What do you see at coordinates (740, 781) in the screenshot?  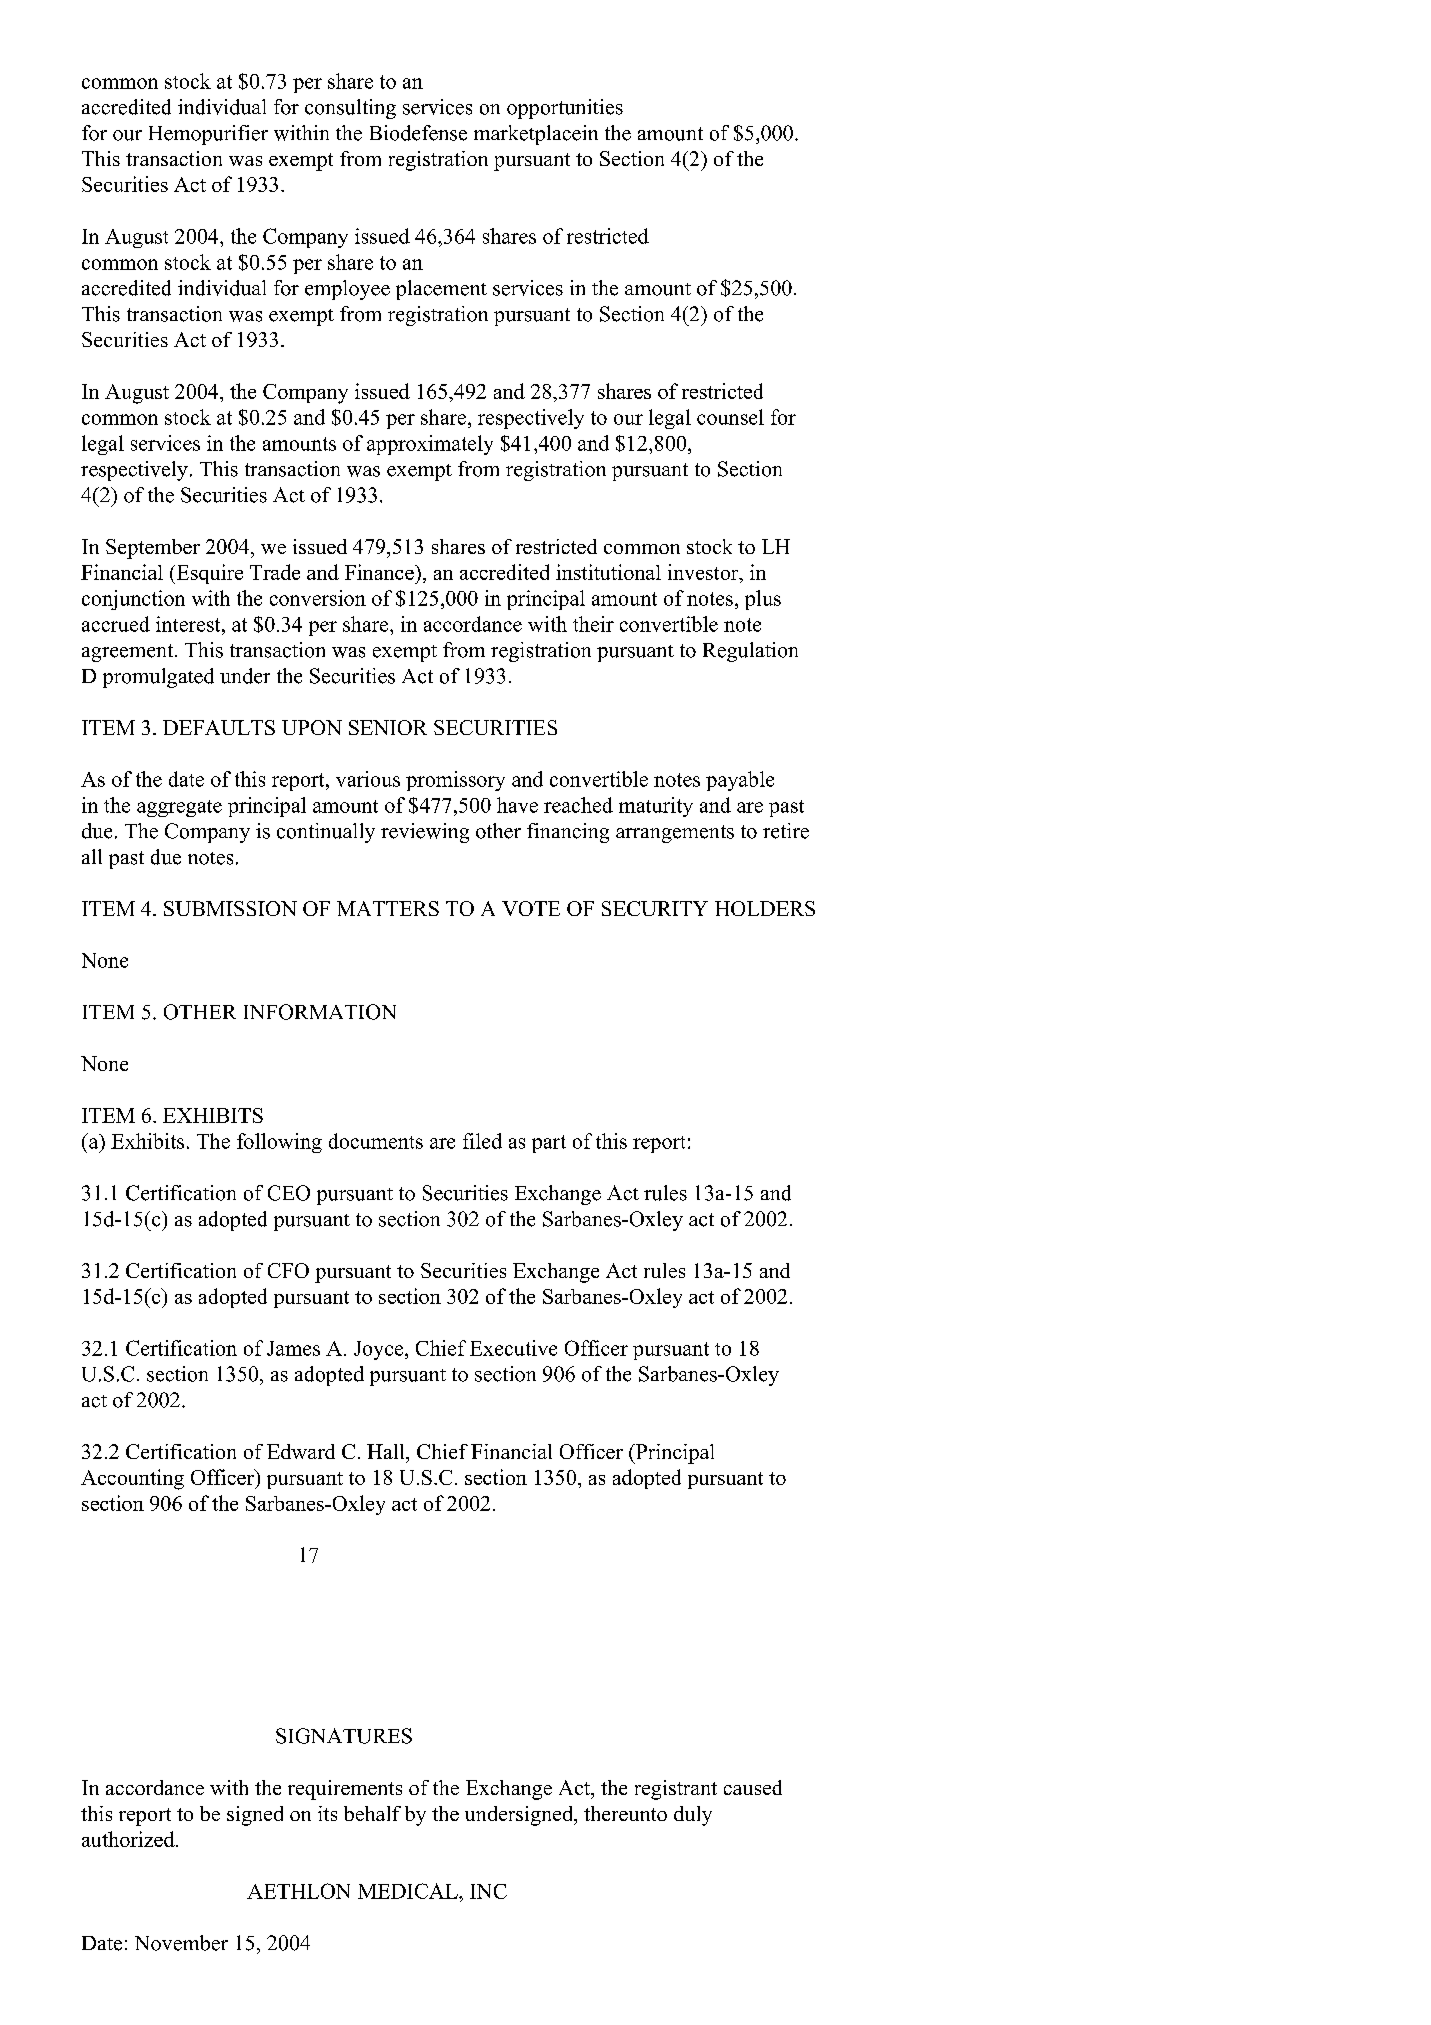 I see `payable` at bounding box center [740, 781].
